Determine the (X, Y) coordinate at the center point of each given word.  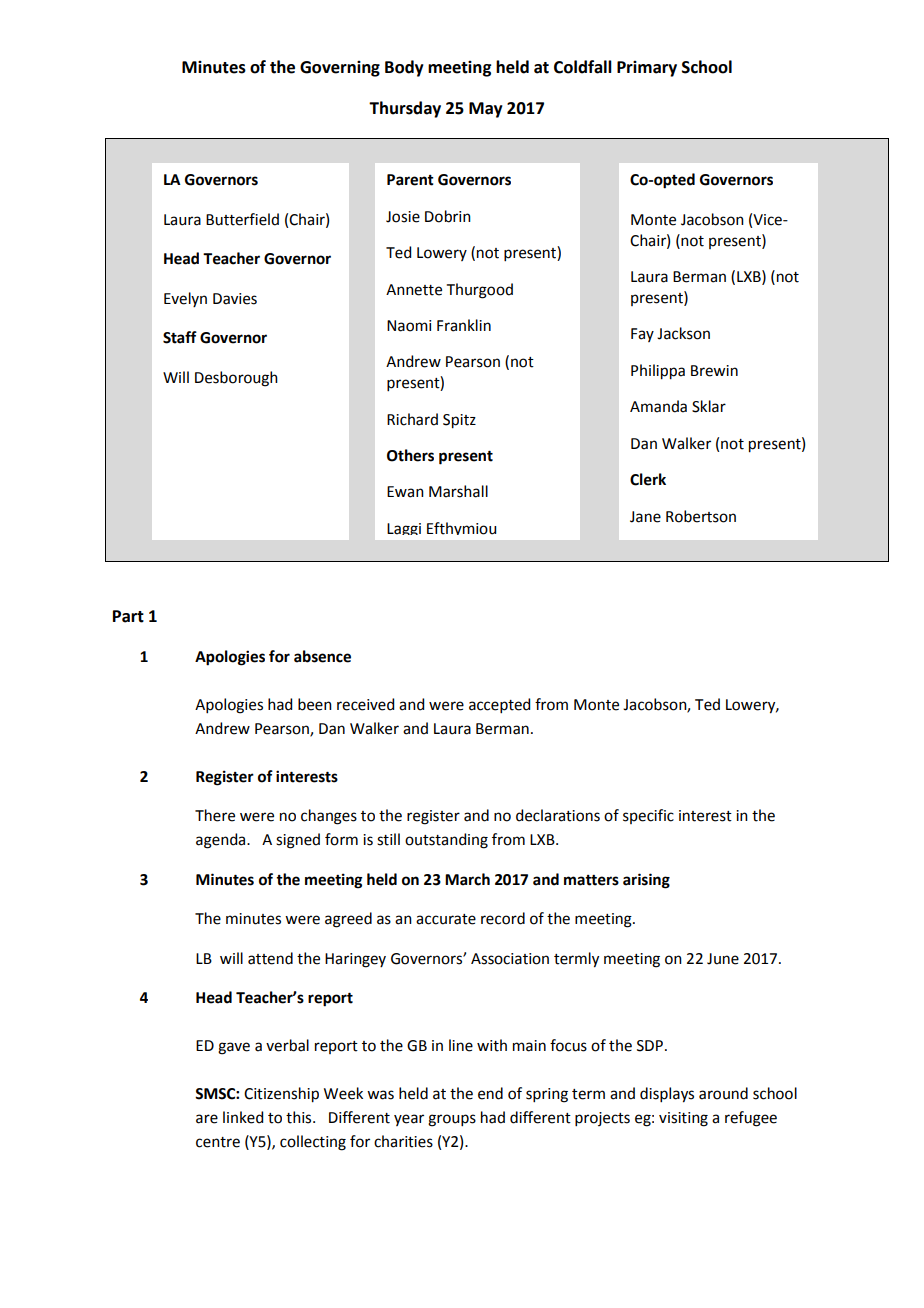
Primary (647, 69)
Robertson (701, 516)
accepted (499, 705)
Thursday (405, 109)
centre (218, 1142)
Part (128, 616)
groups (452, 1120)
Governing (340, 69)
